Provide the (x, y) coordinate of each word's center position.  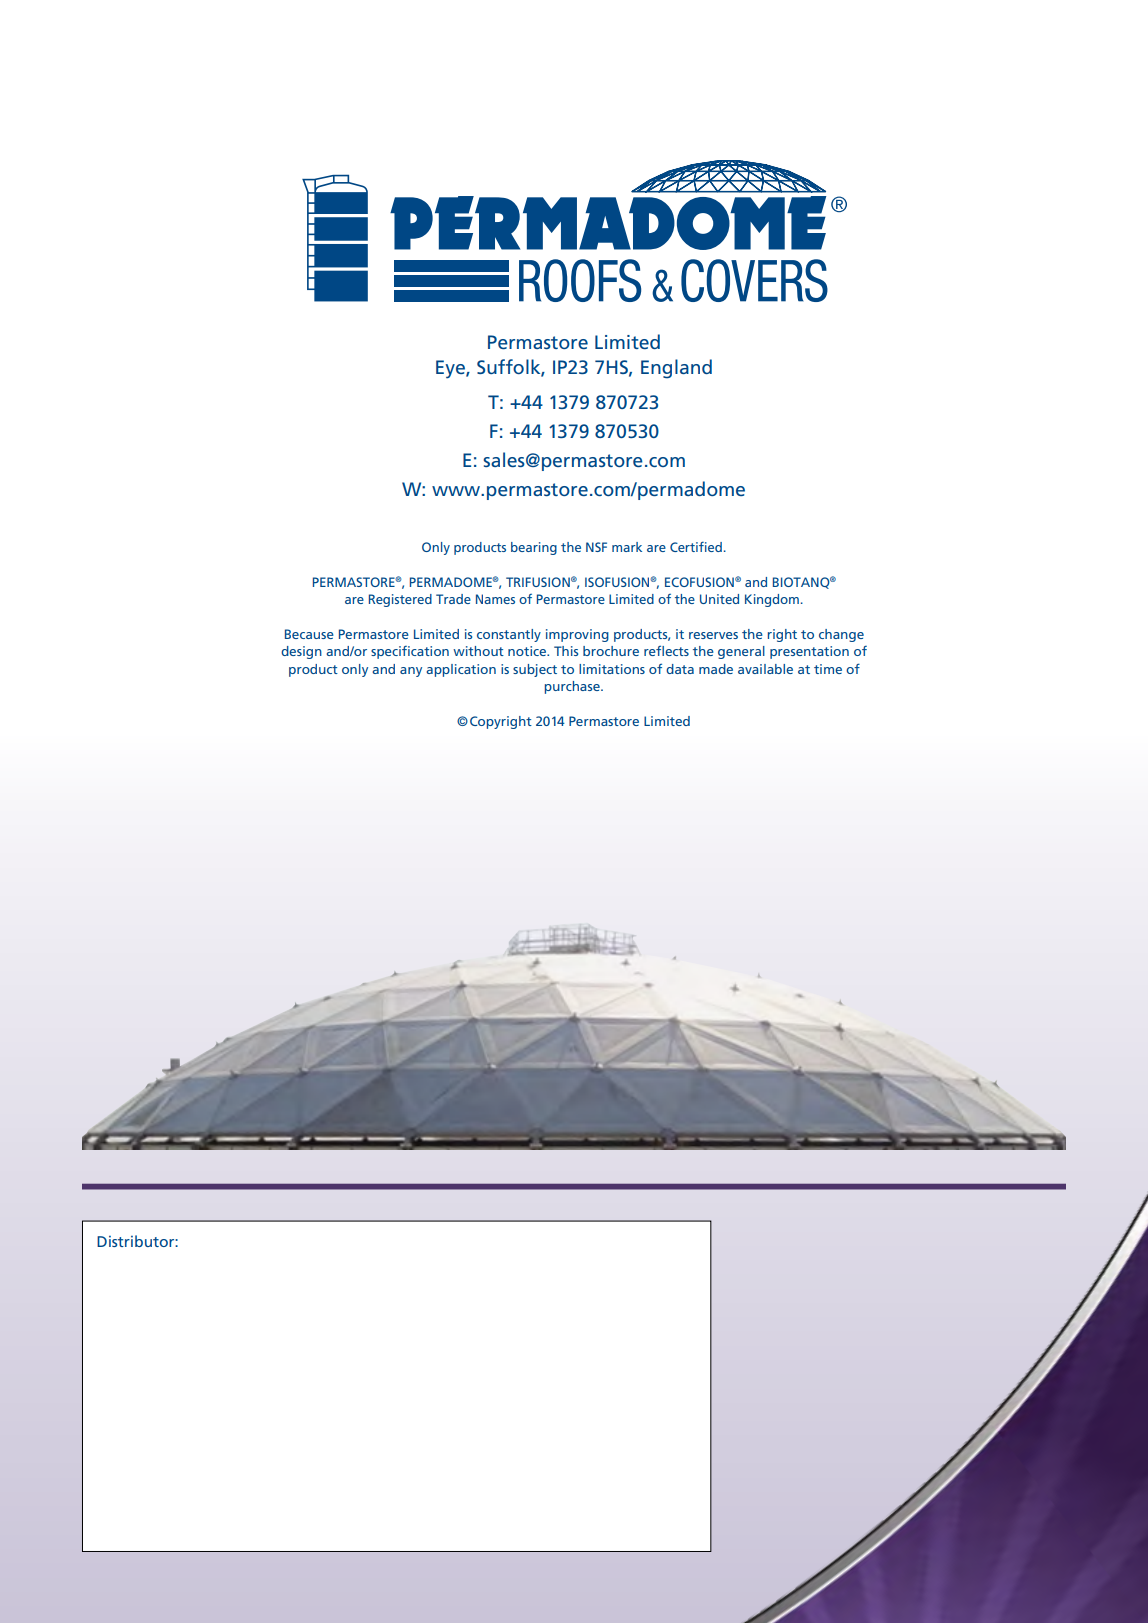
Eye (451, 369)
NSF (596, 547)
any (411, 672)
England (676, 369)
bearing (534, 548)
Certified (696, 546)
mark (627, 547)
